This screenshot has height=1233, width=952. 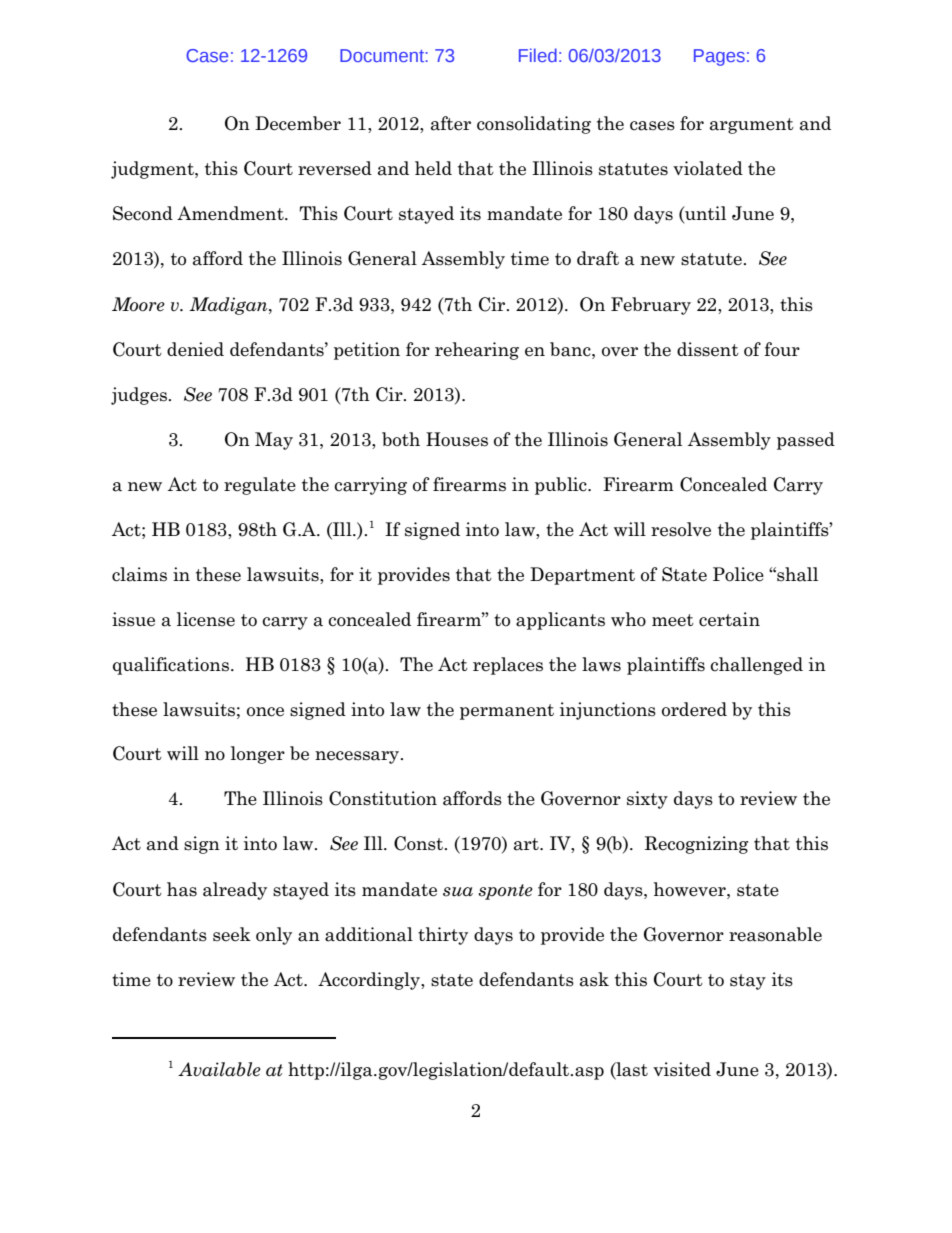 I want to click on Available, so click(x=219, y=1069).
